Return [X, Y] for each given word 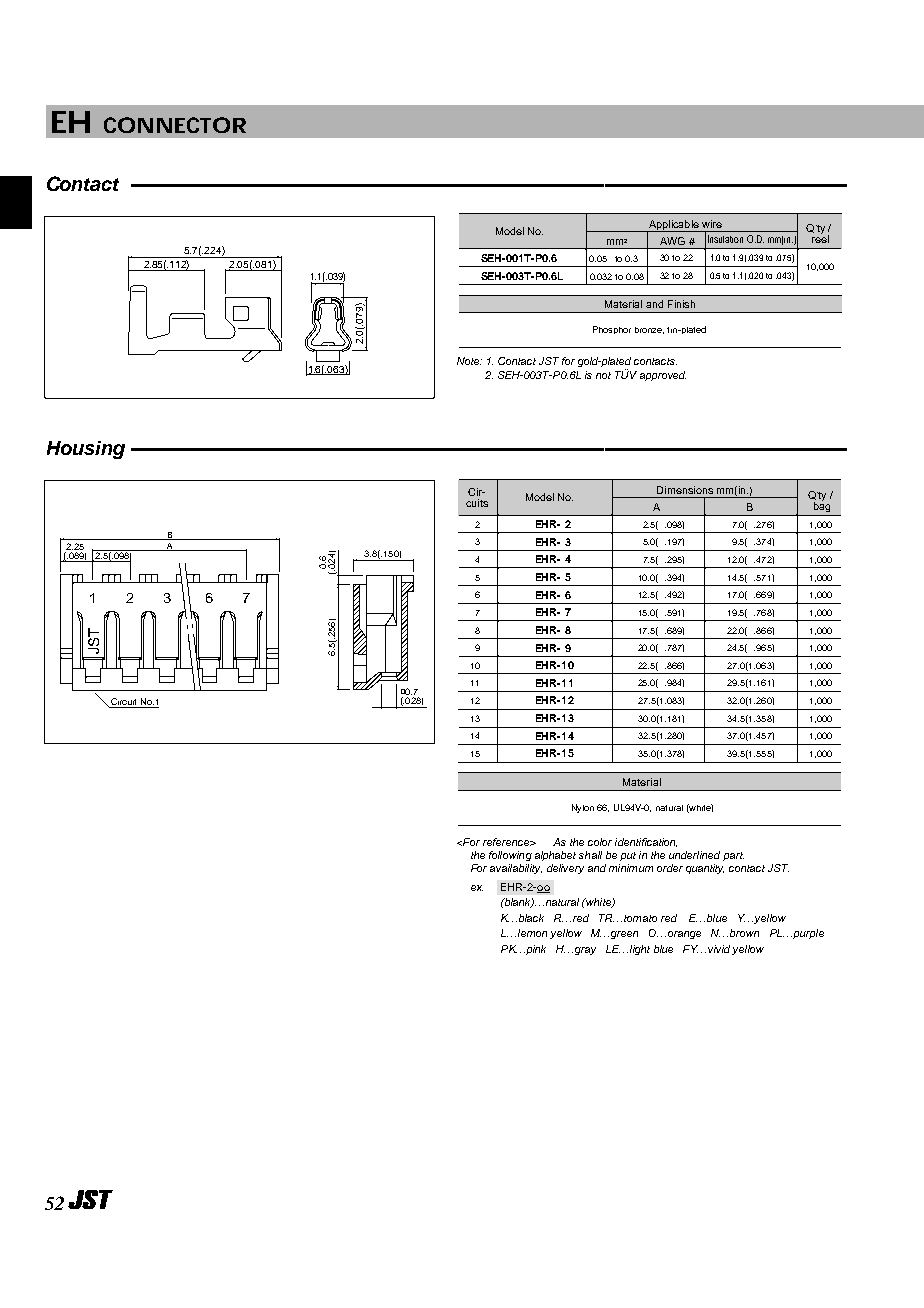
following [510, 856]
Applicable [674, 226]
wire [712, 224]
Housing [86, 450]
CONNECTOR [175, 125]
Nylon [583, 808]
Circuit [124, 703]
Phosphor [612, 330]
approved [663, 376]
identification [646, 842]
